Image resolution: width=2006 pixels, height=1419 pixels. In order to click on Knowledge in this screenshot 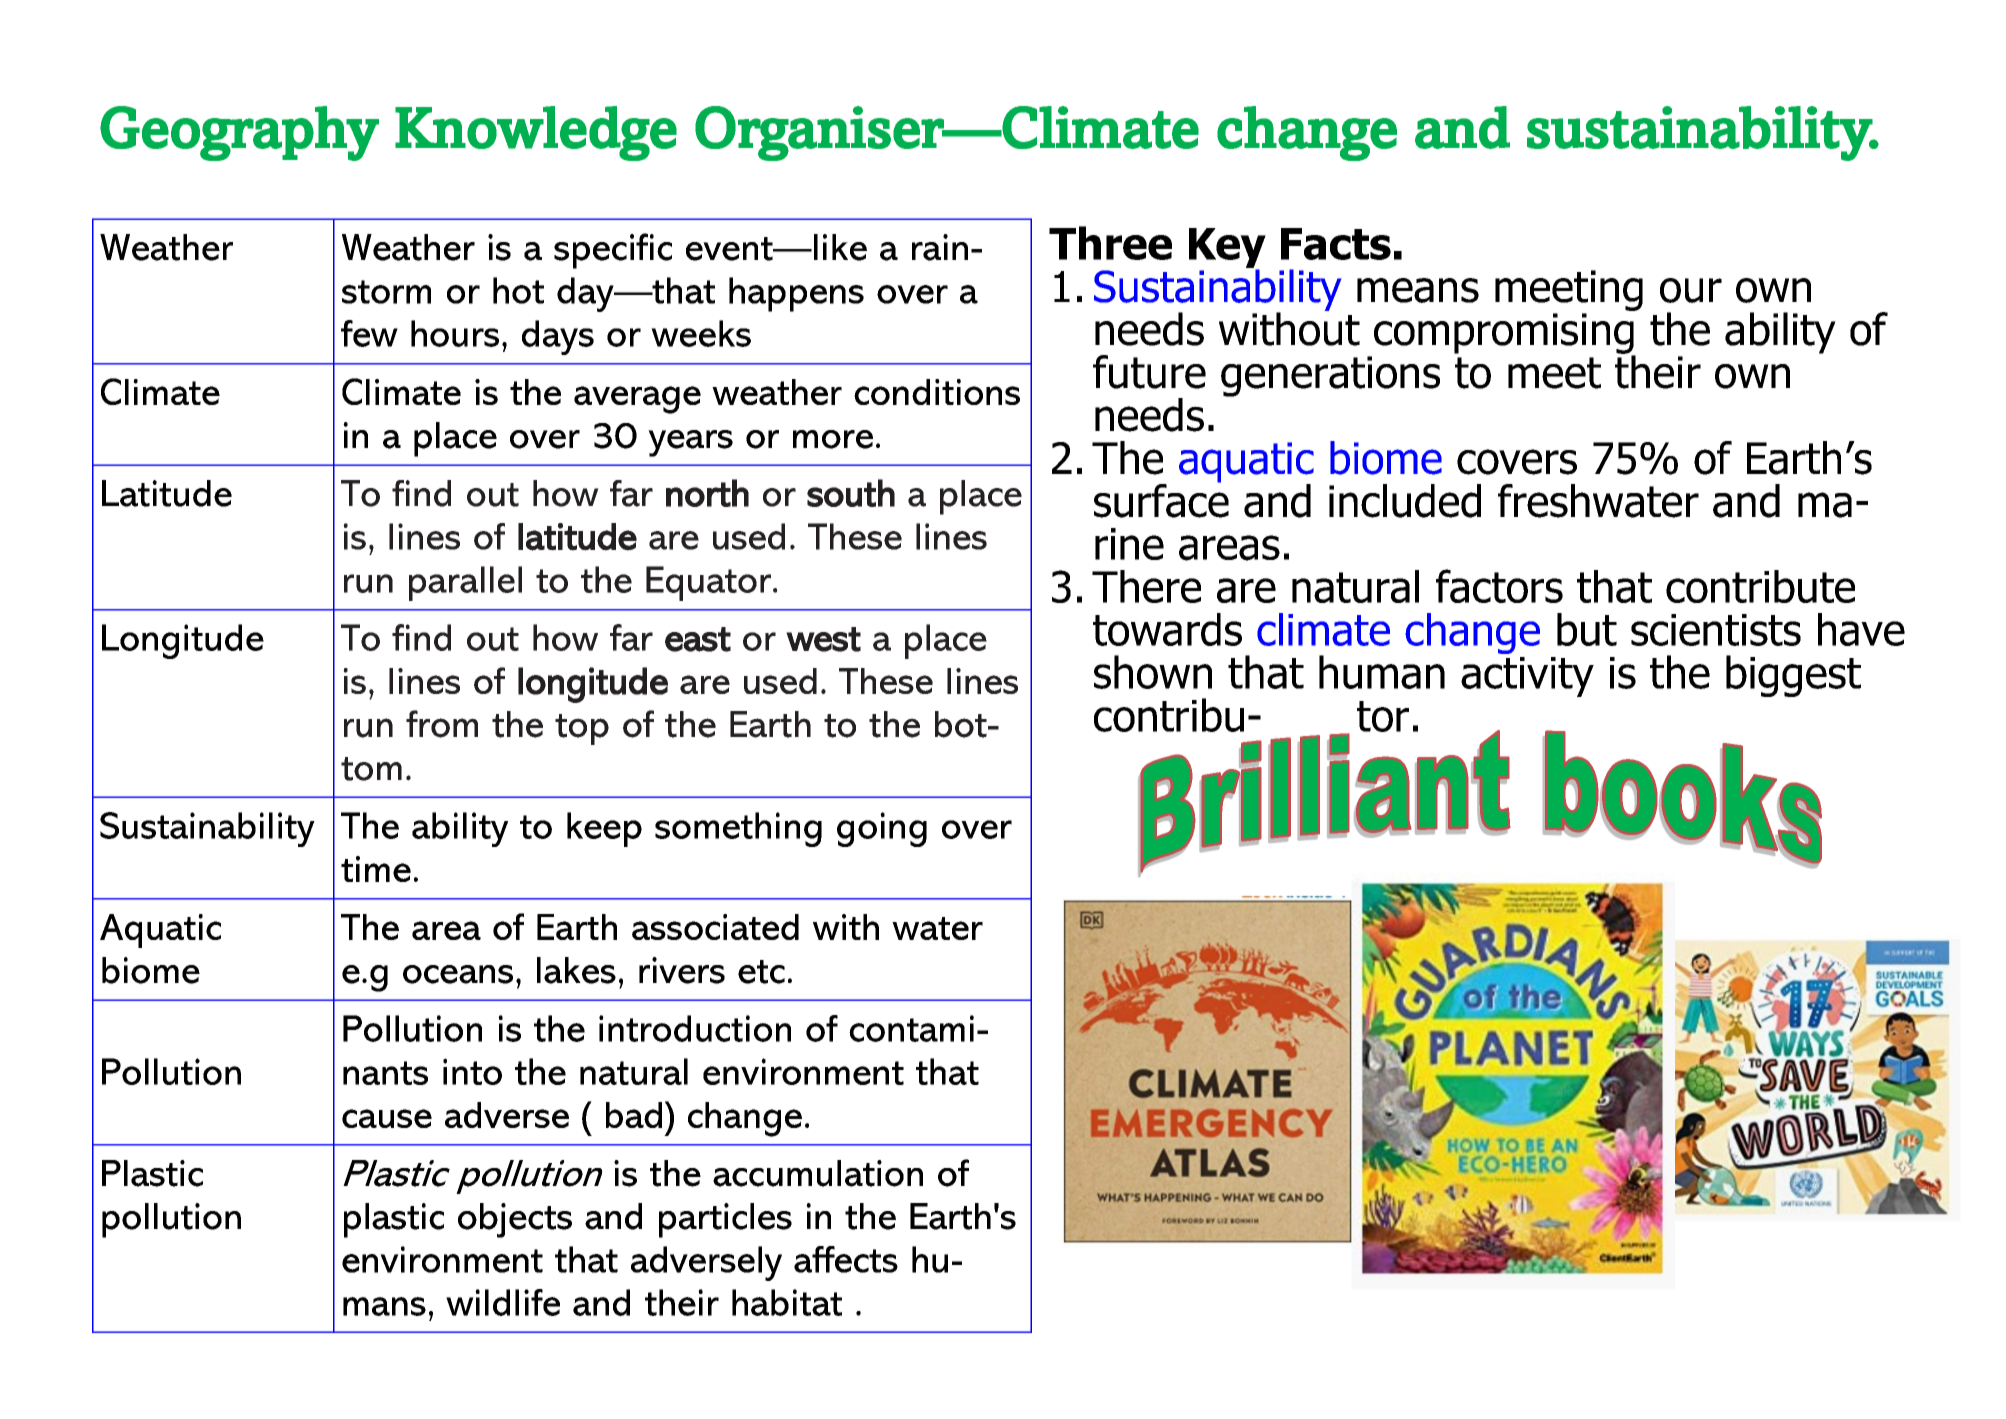, I will do `click(536, 133)`.
